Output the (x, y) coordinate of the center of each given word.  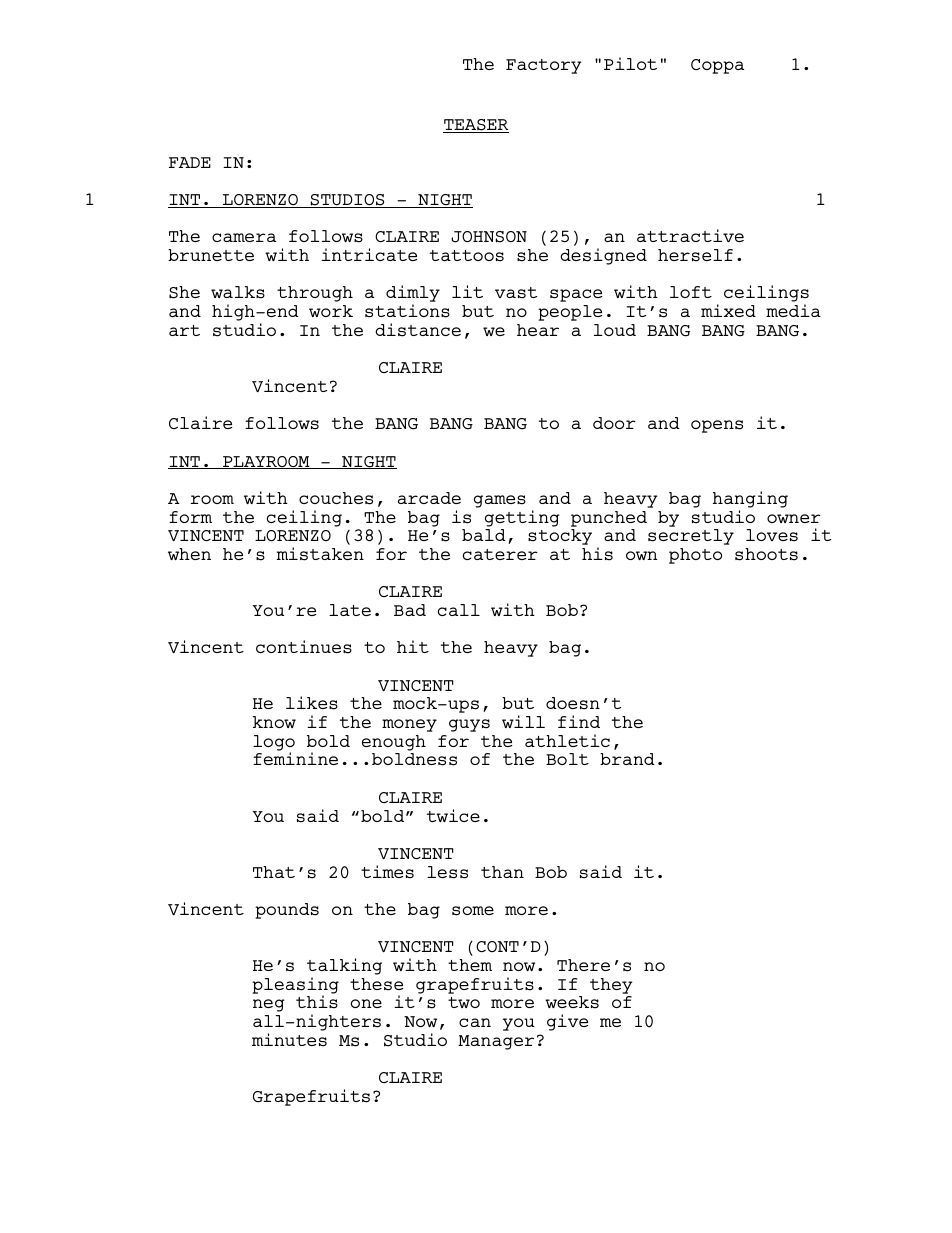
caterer (500, 554)
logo (274, 744)
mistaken (320, 554)
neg (269, 1005)
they (611, 986)
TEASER (476, 126)
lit (467, 291)
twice (453, 815)
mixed (728, 310)
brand (627, 759)
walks (238, 292)
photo (695, 556)
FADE (190, 162)
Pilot (630, 63)
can (475, 1022)
